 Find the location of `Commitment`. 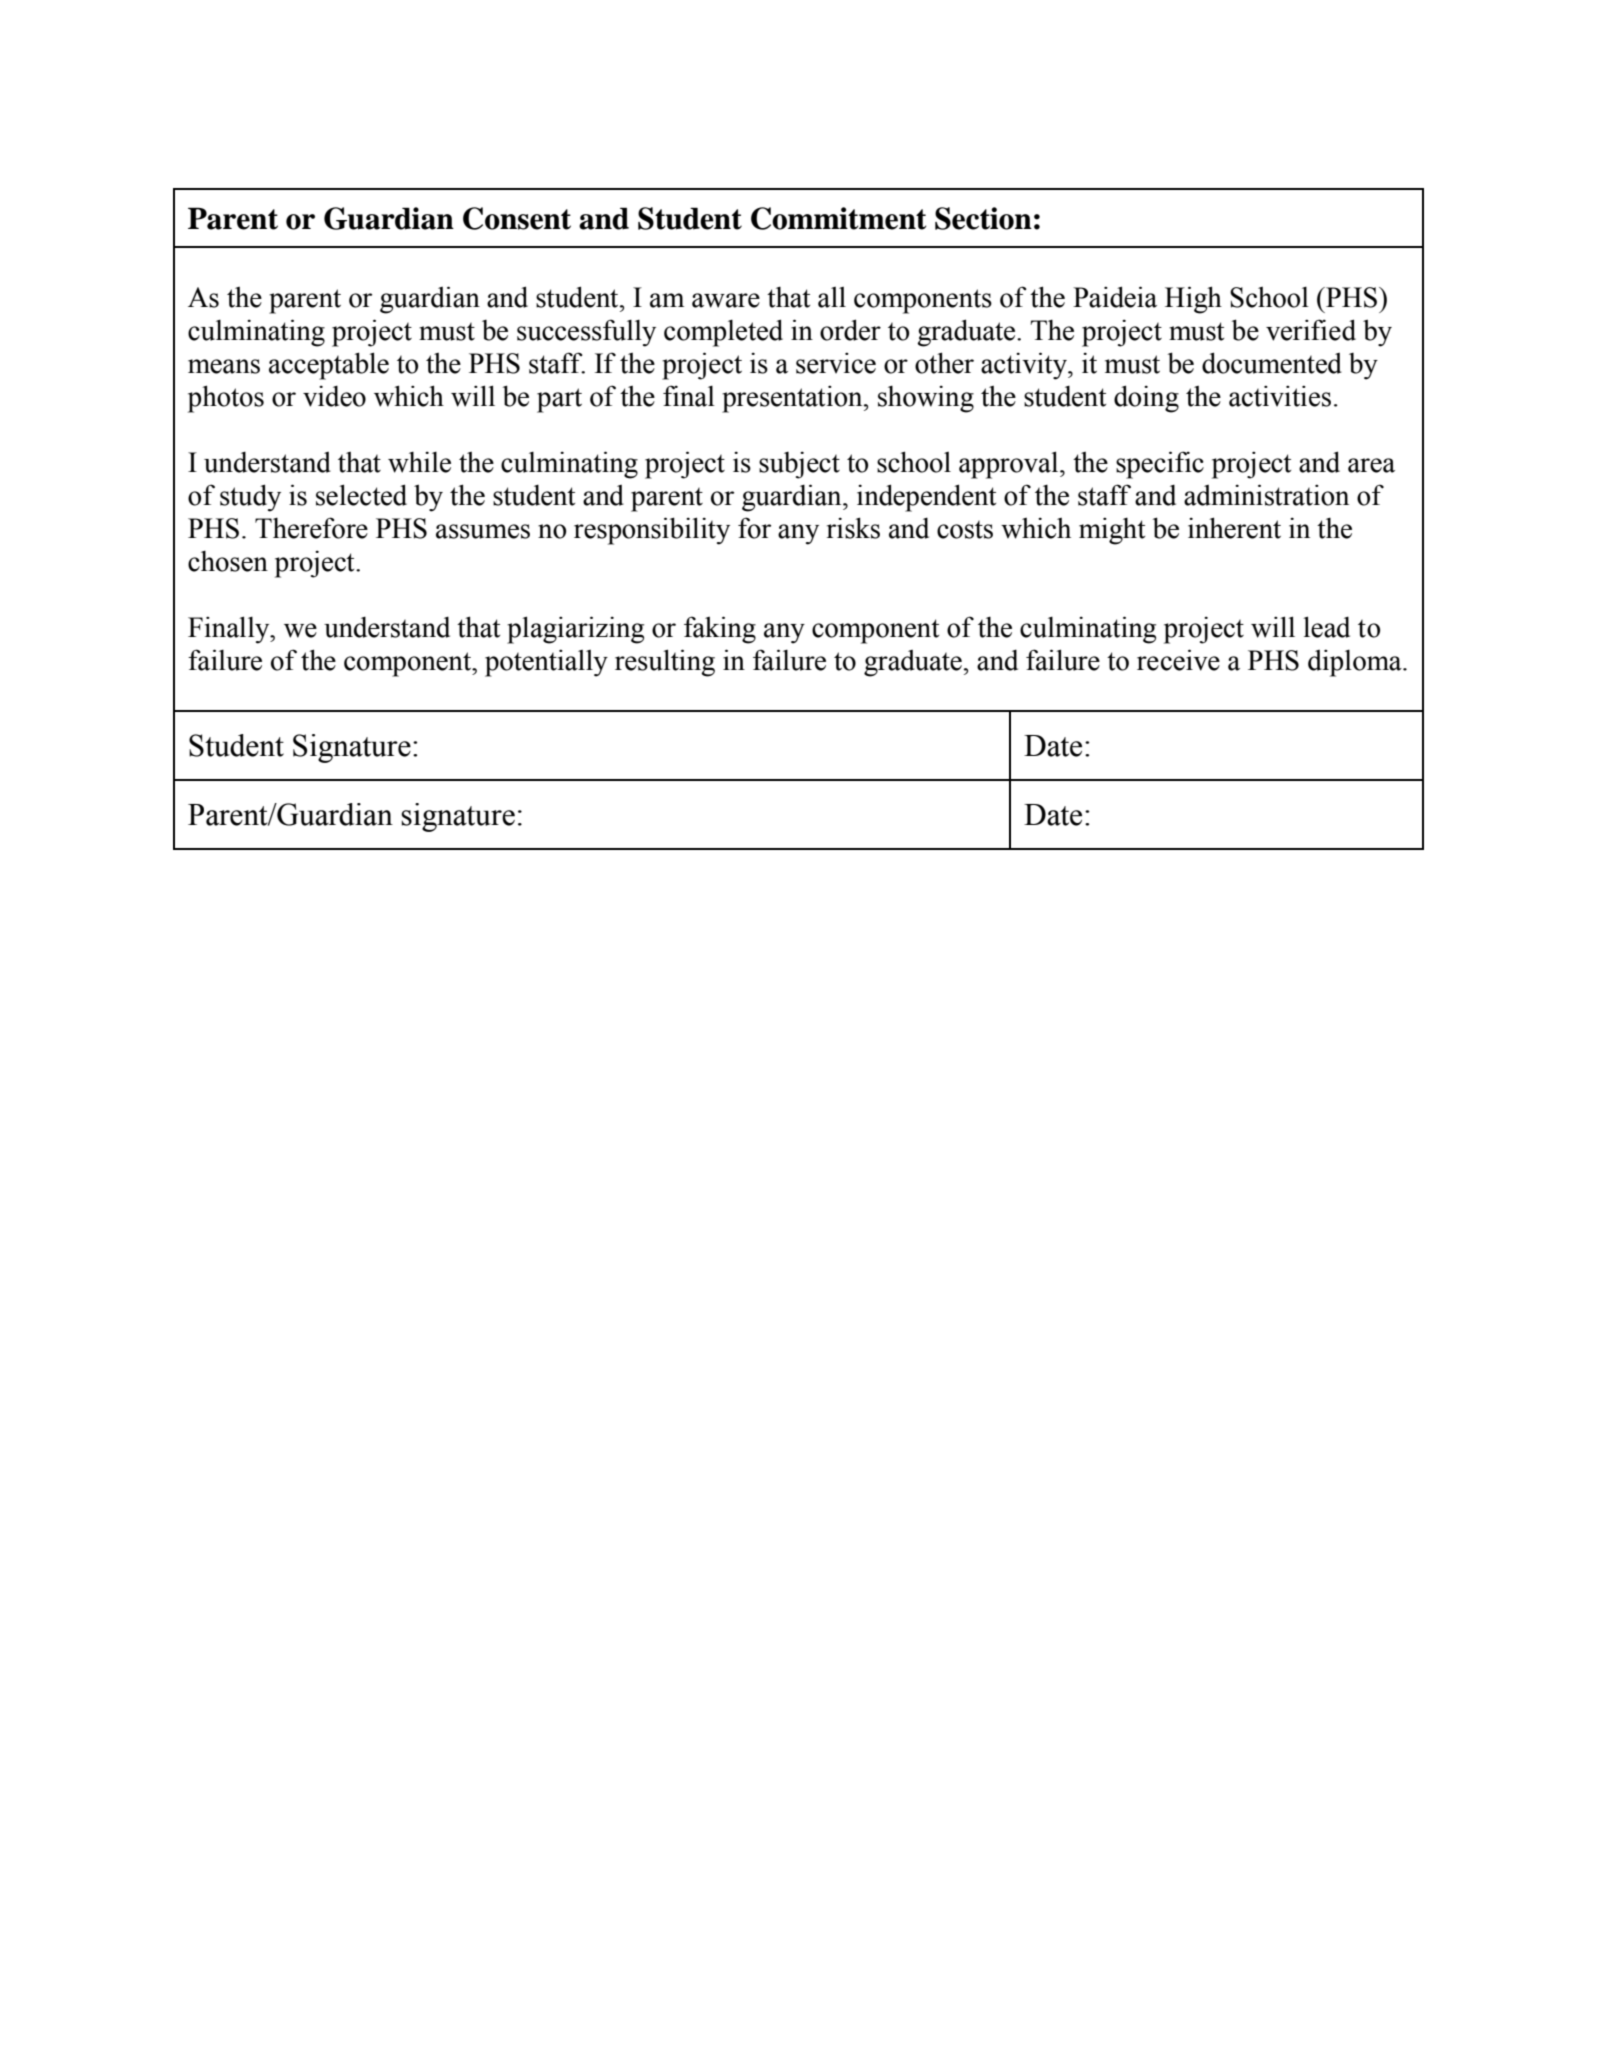

Commitment is located at coordinates (839, 218).
